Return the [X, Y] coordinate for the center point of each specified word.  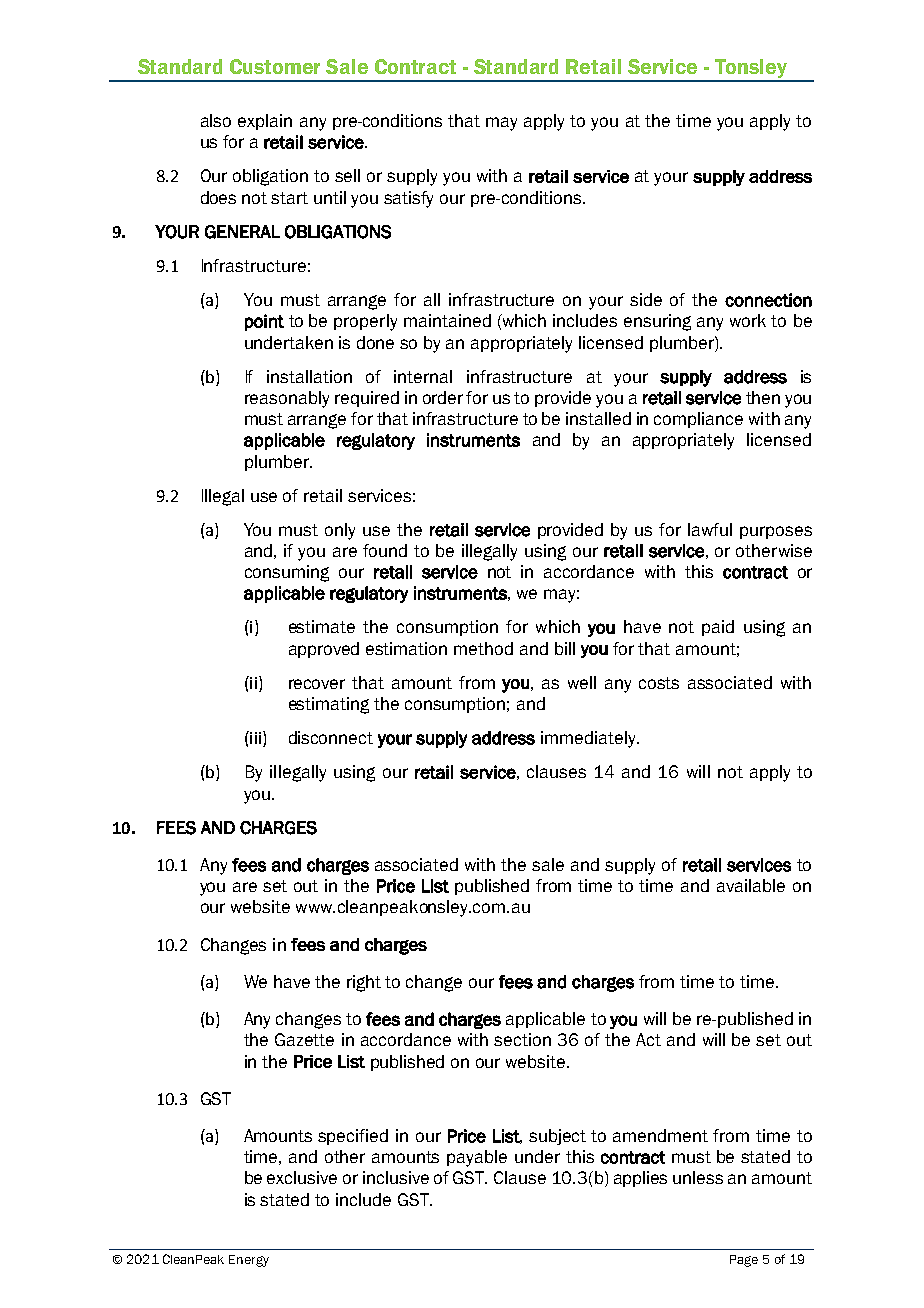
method [483, 648]
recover [317, 684]
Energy [249, 1261]
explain [265, 122]
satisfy [408, 199]
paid [718, 628]
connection [768, 300]
